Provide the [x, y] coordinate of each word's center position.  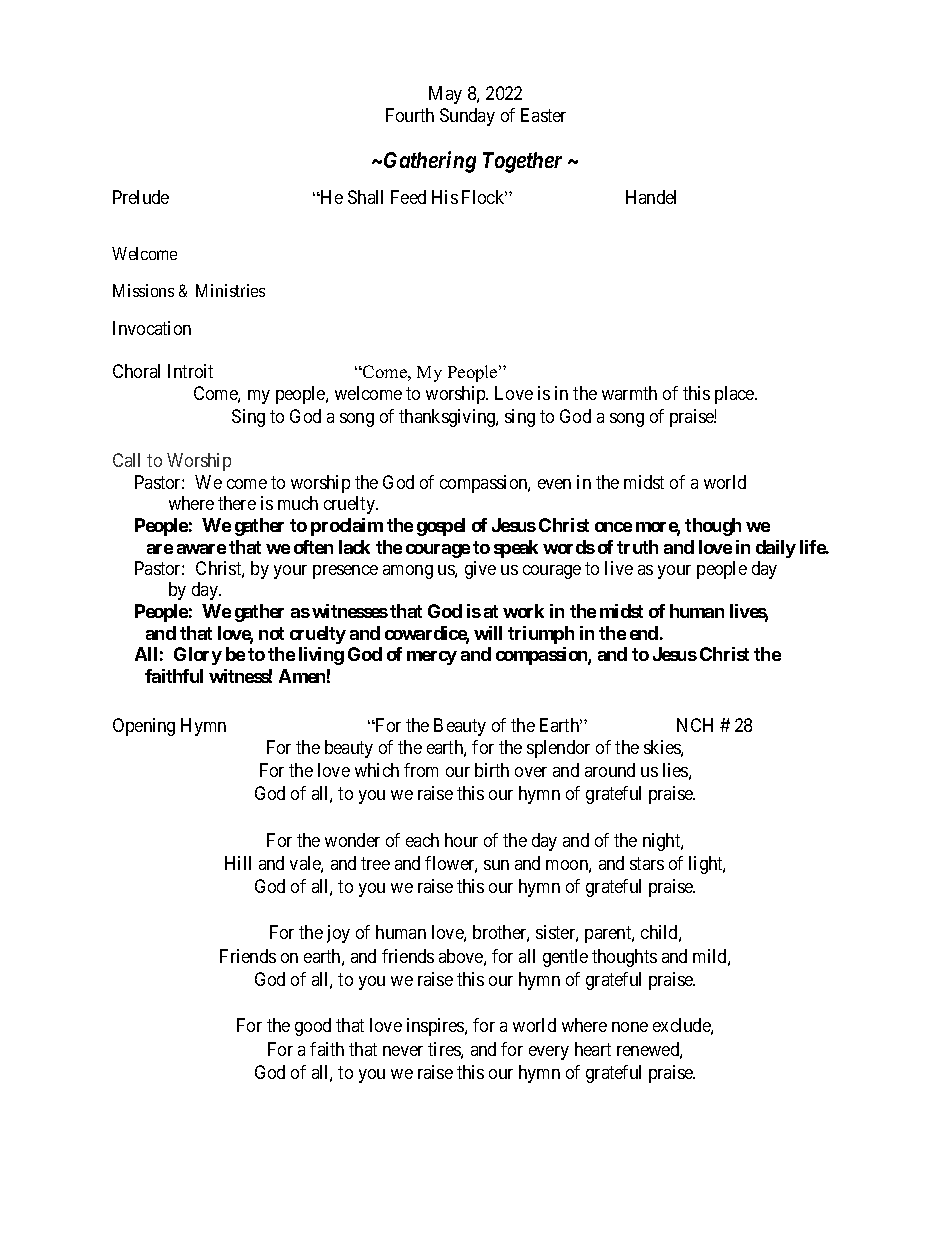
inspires [436, 1027]
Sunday [467, 117]
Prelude [141, 197]
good [313, 1027]
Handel [651, 197]
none [630, 1027]
